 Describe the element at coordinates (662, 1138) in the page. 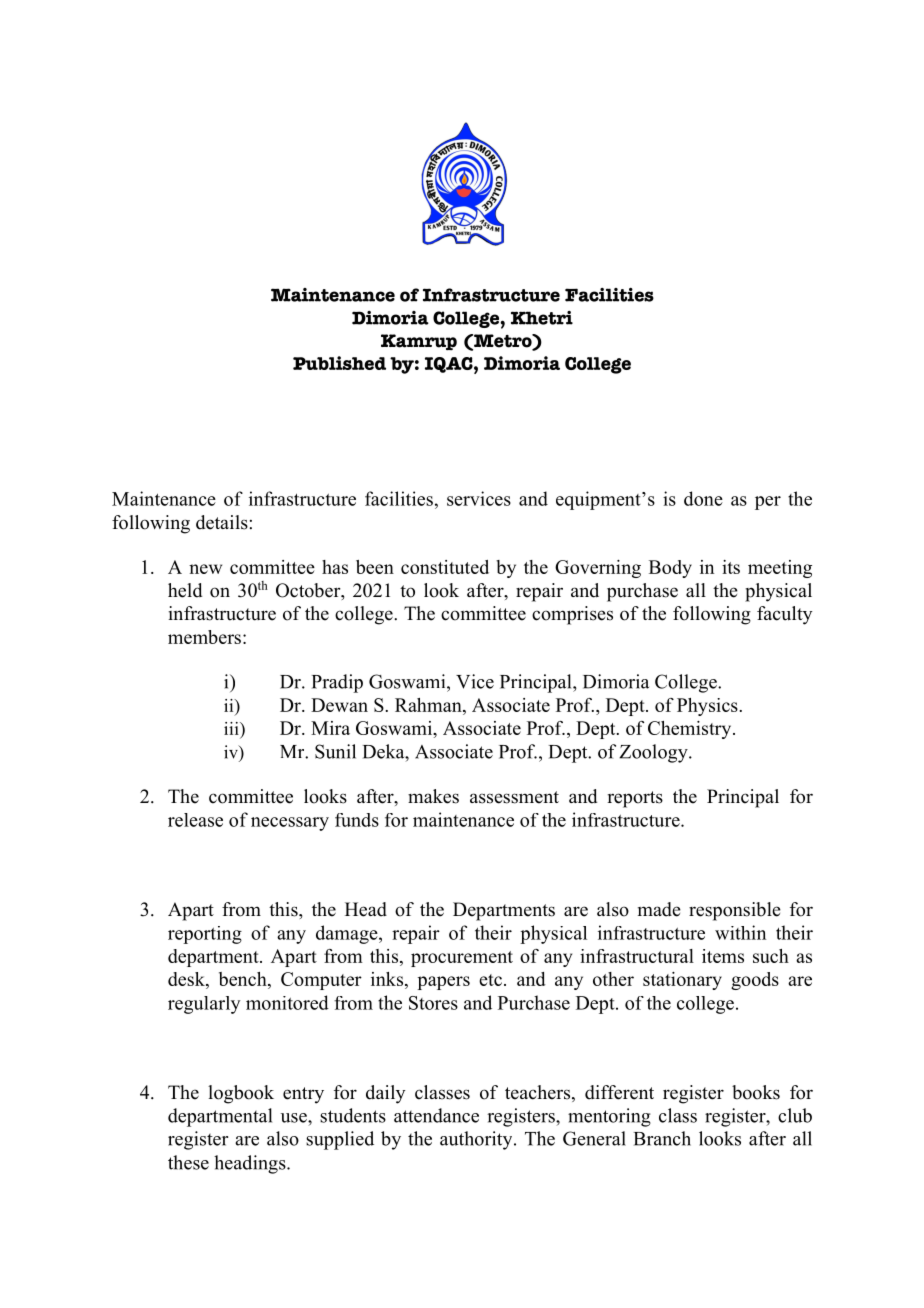

I see `Branch` at that location.
